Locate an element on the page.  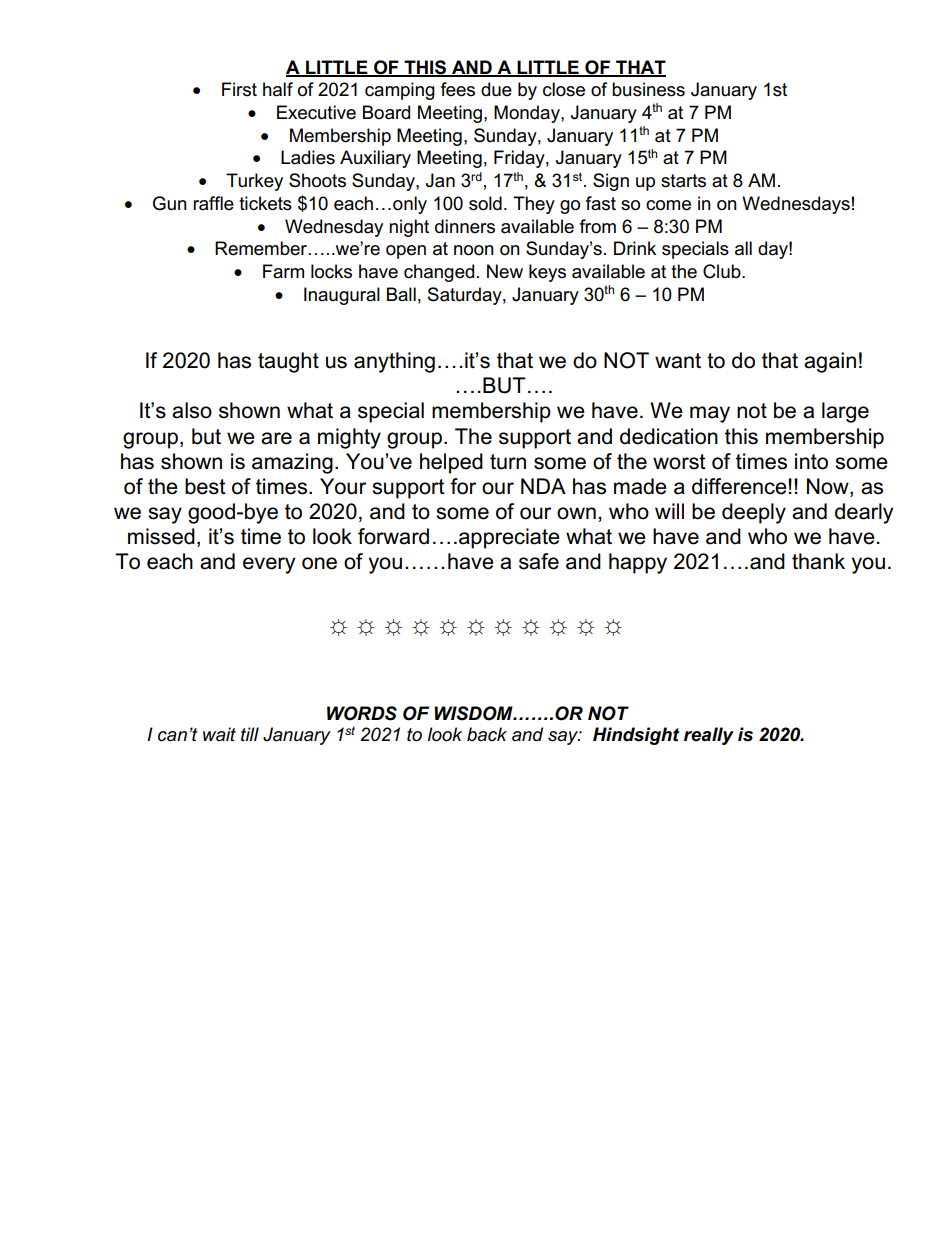
Farm is located at coordinates (283, 271).
